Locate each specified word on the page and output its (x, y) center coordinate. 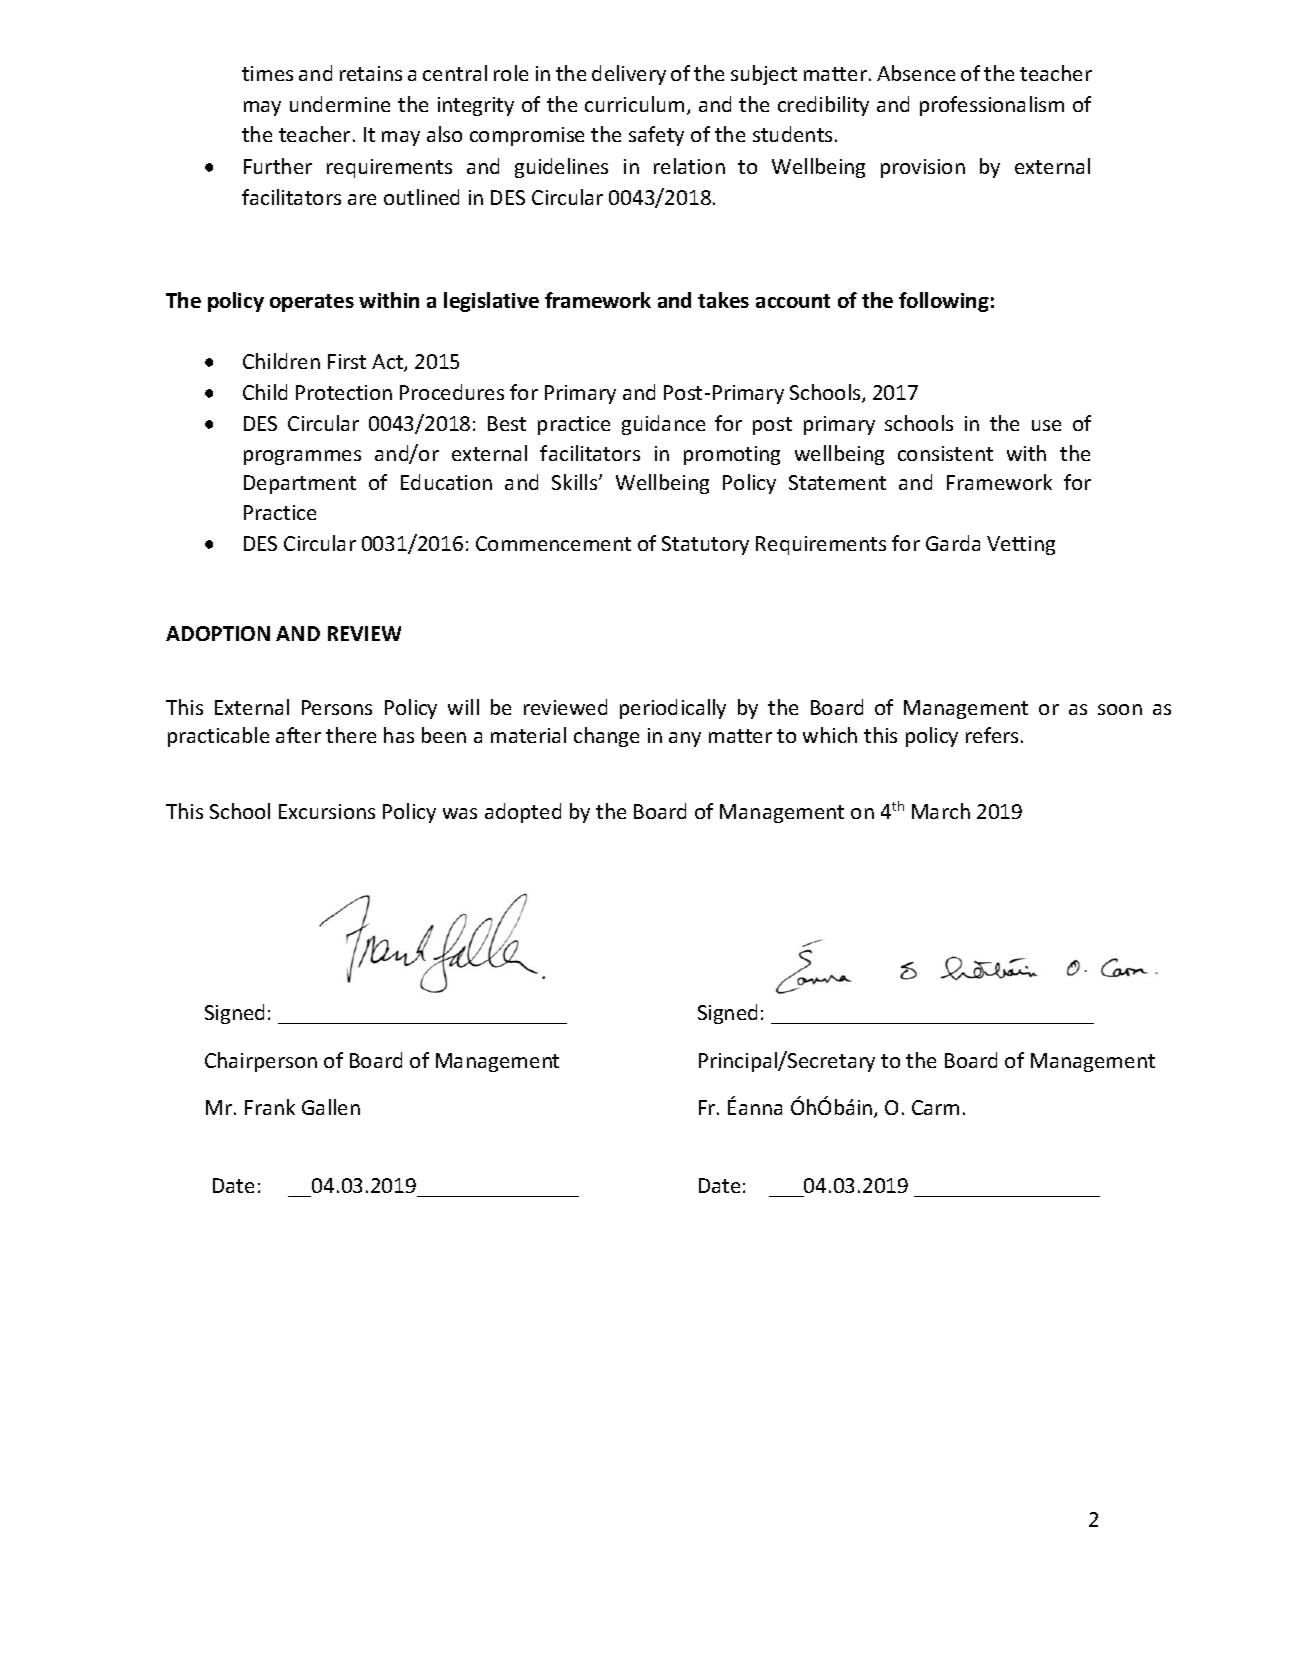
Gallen (331, 1107)
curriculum (634, 104)
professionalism (992, 106)
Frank (270, 1107)
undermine (340, 104)
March (941, 811)
